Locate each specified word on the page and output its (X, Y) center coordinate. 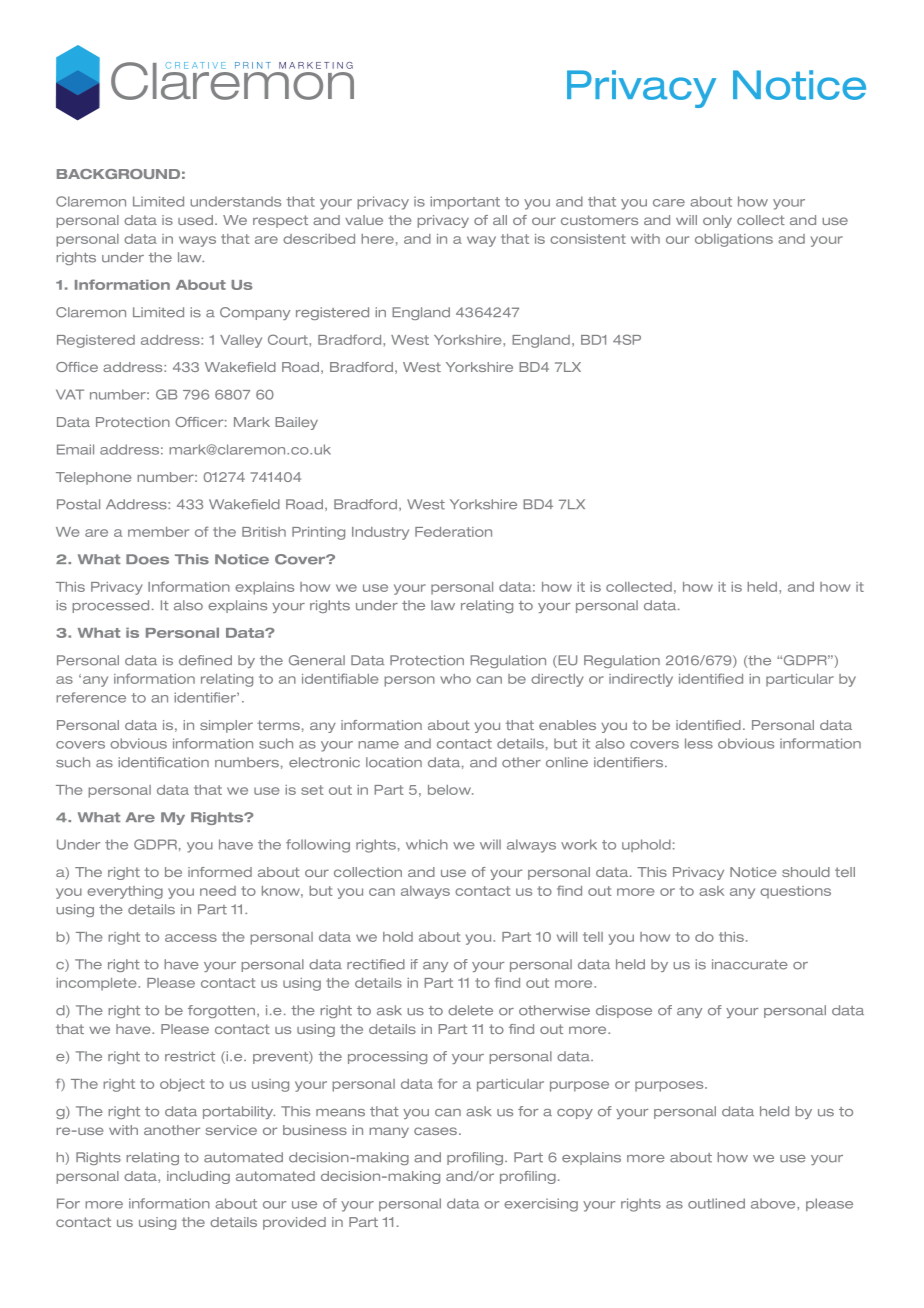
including (198, 1177)
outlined (716, 1203)
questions (795, 892)
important (465, 202)
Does (147, 559)
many (389, 1132)
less (699, 743)
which (427, 844)
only (717, 221)
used (197, 220)
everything (125, 892)
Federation (453, 532)
